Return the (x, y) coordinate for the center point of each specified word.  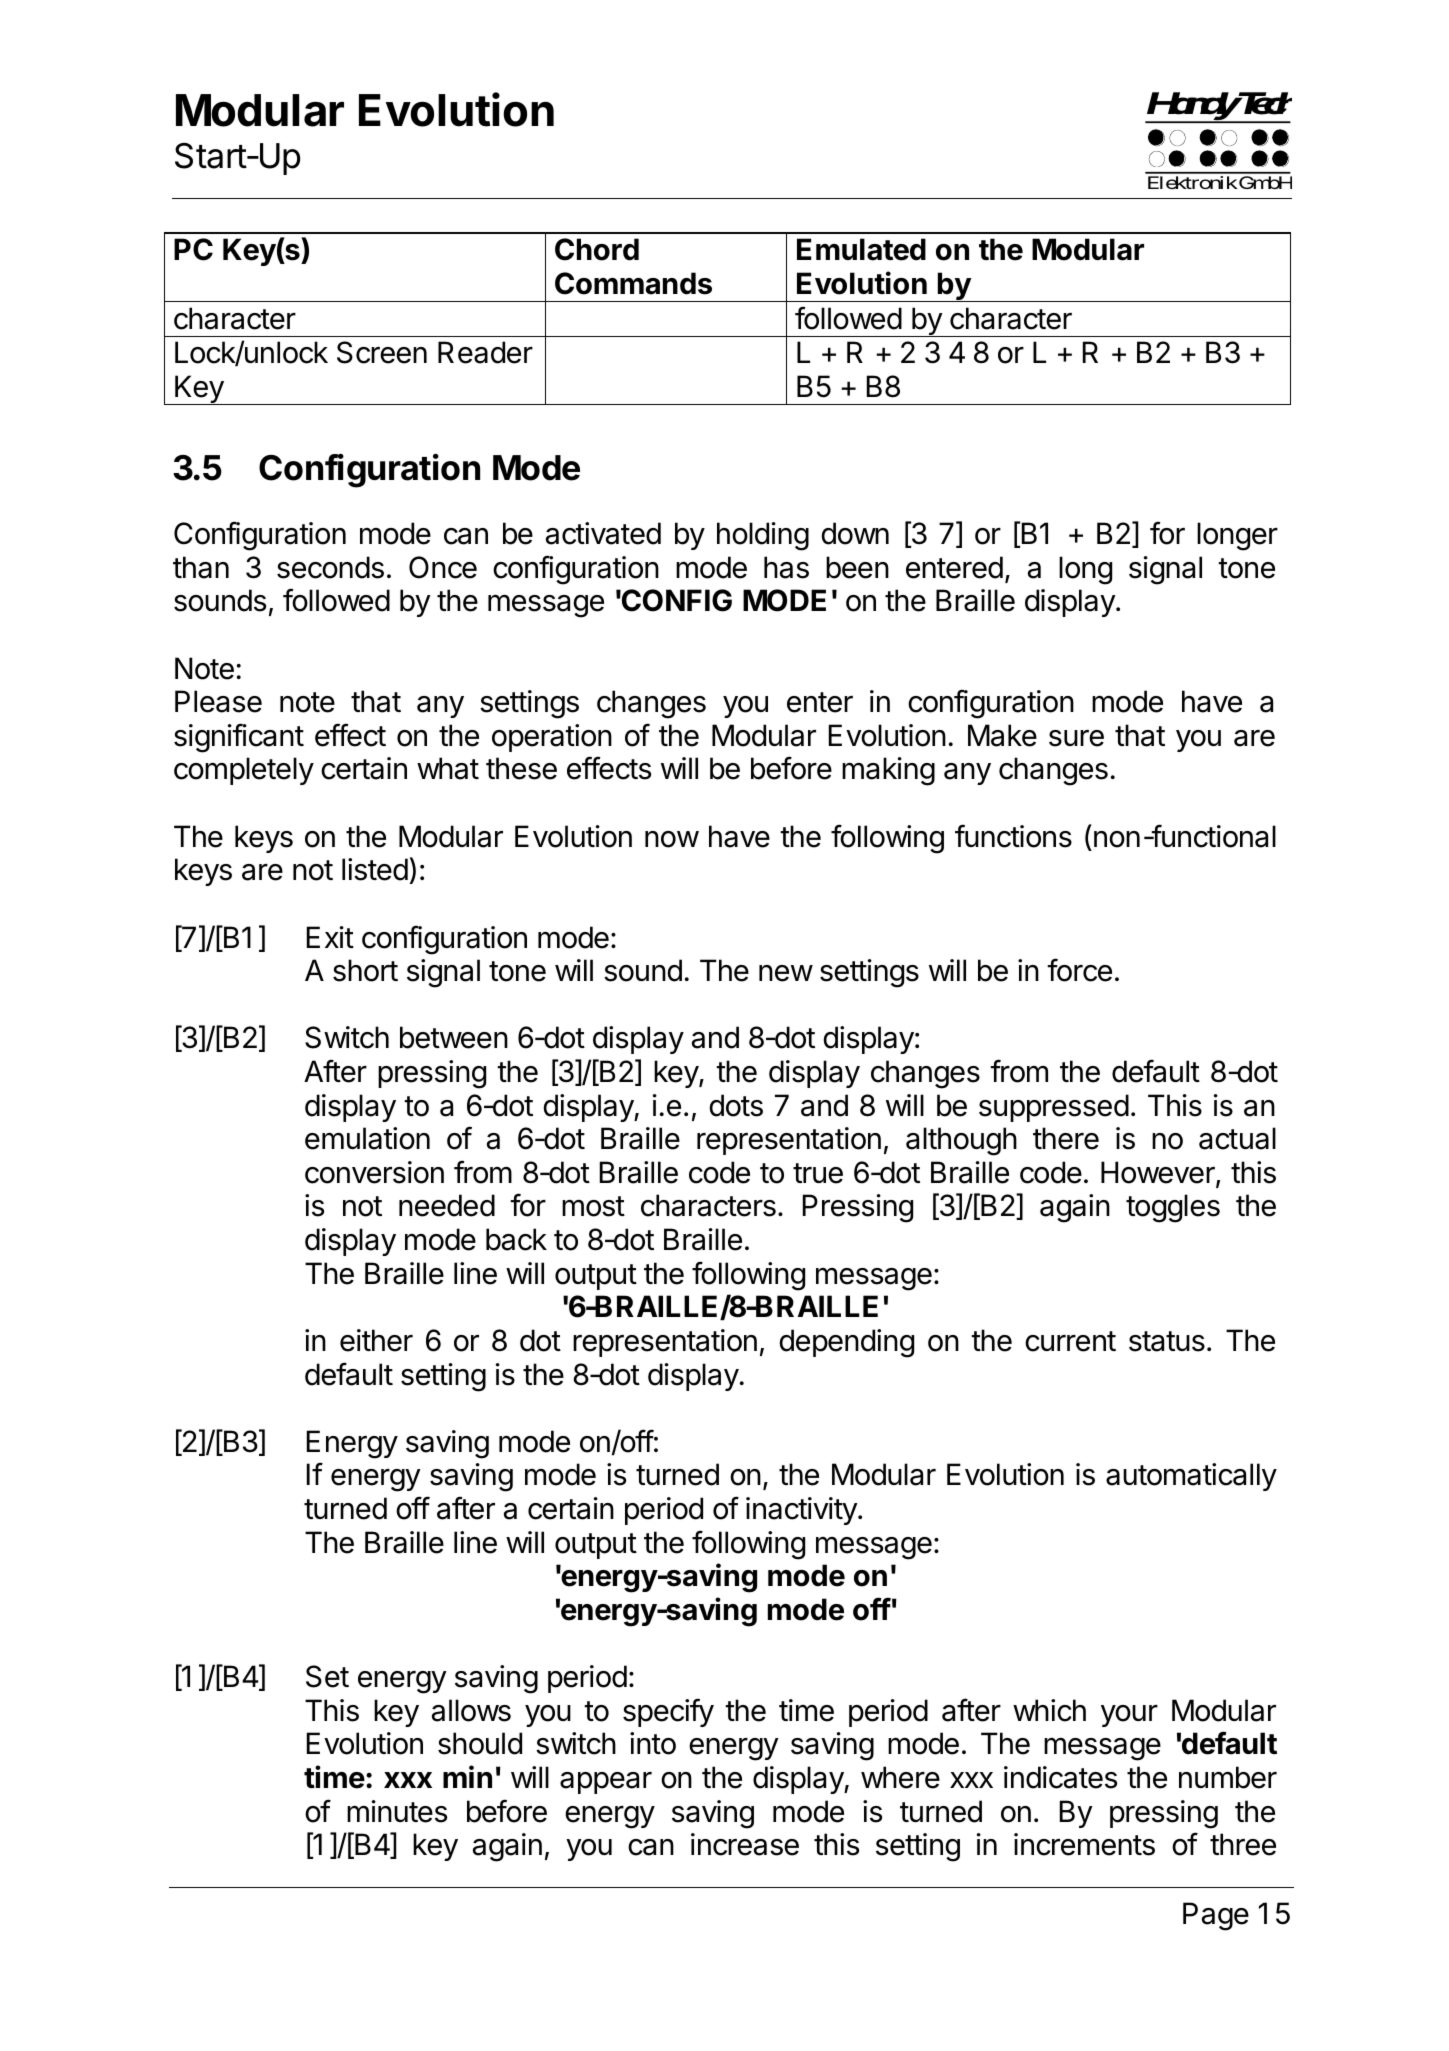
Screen (382, 352)
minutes (397, 1811)
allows (471, 1710)
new (786, 973)
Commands (633, 283)
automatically (1191, 1477)
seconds (330, 567)
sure (1076, 738)
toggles (1173, 1208)
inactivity (802, 1511)
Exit (330, 937)
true (818, 1173)
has (786, 567)
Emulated (861, 249)
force (1079, 970)
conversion (374, 1172)
